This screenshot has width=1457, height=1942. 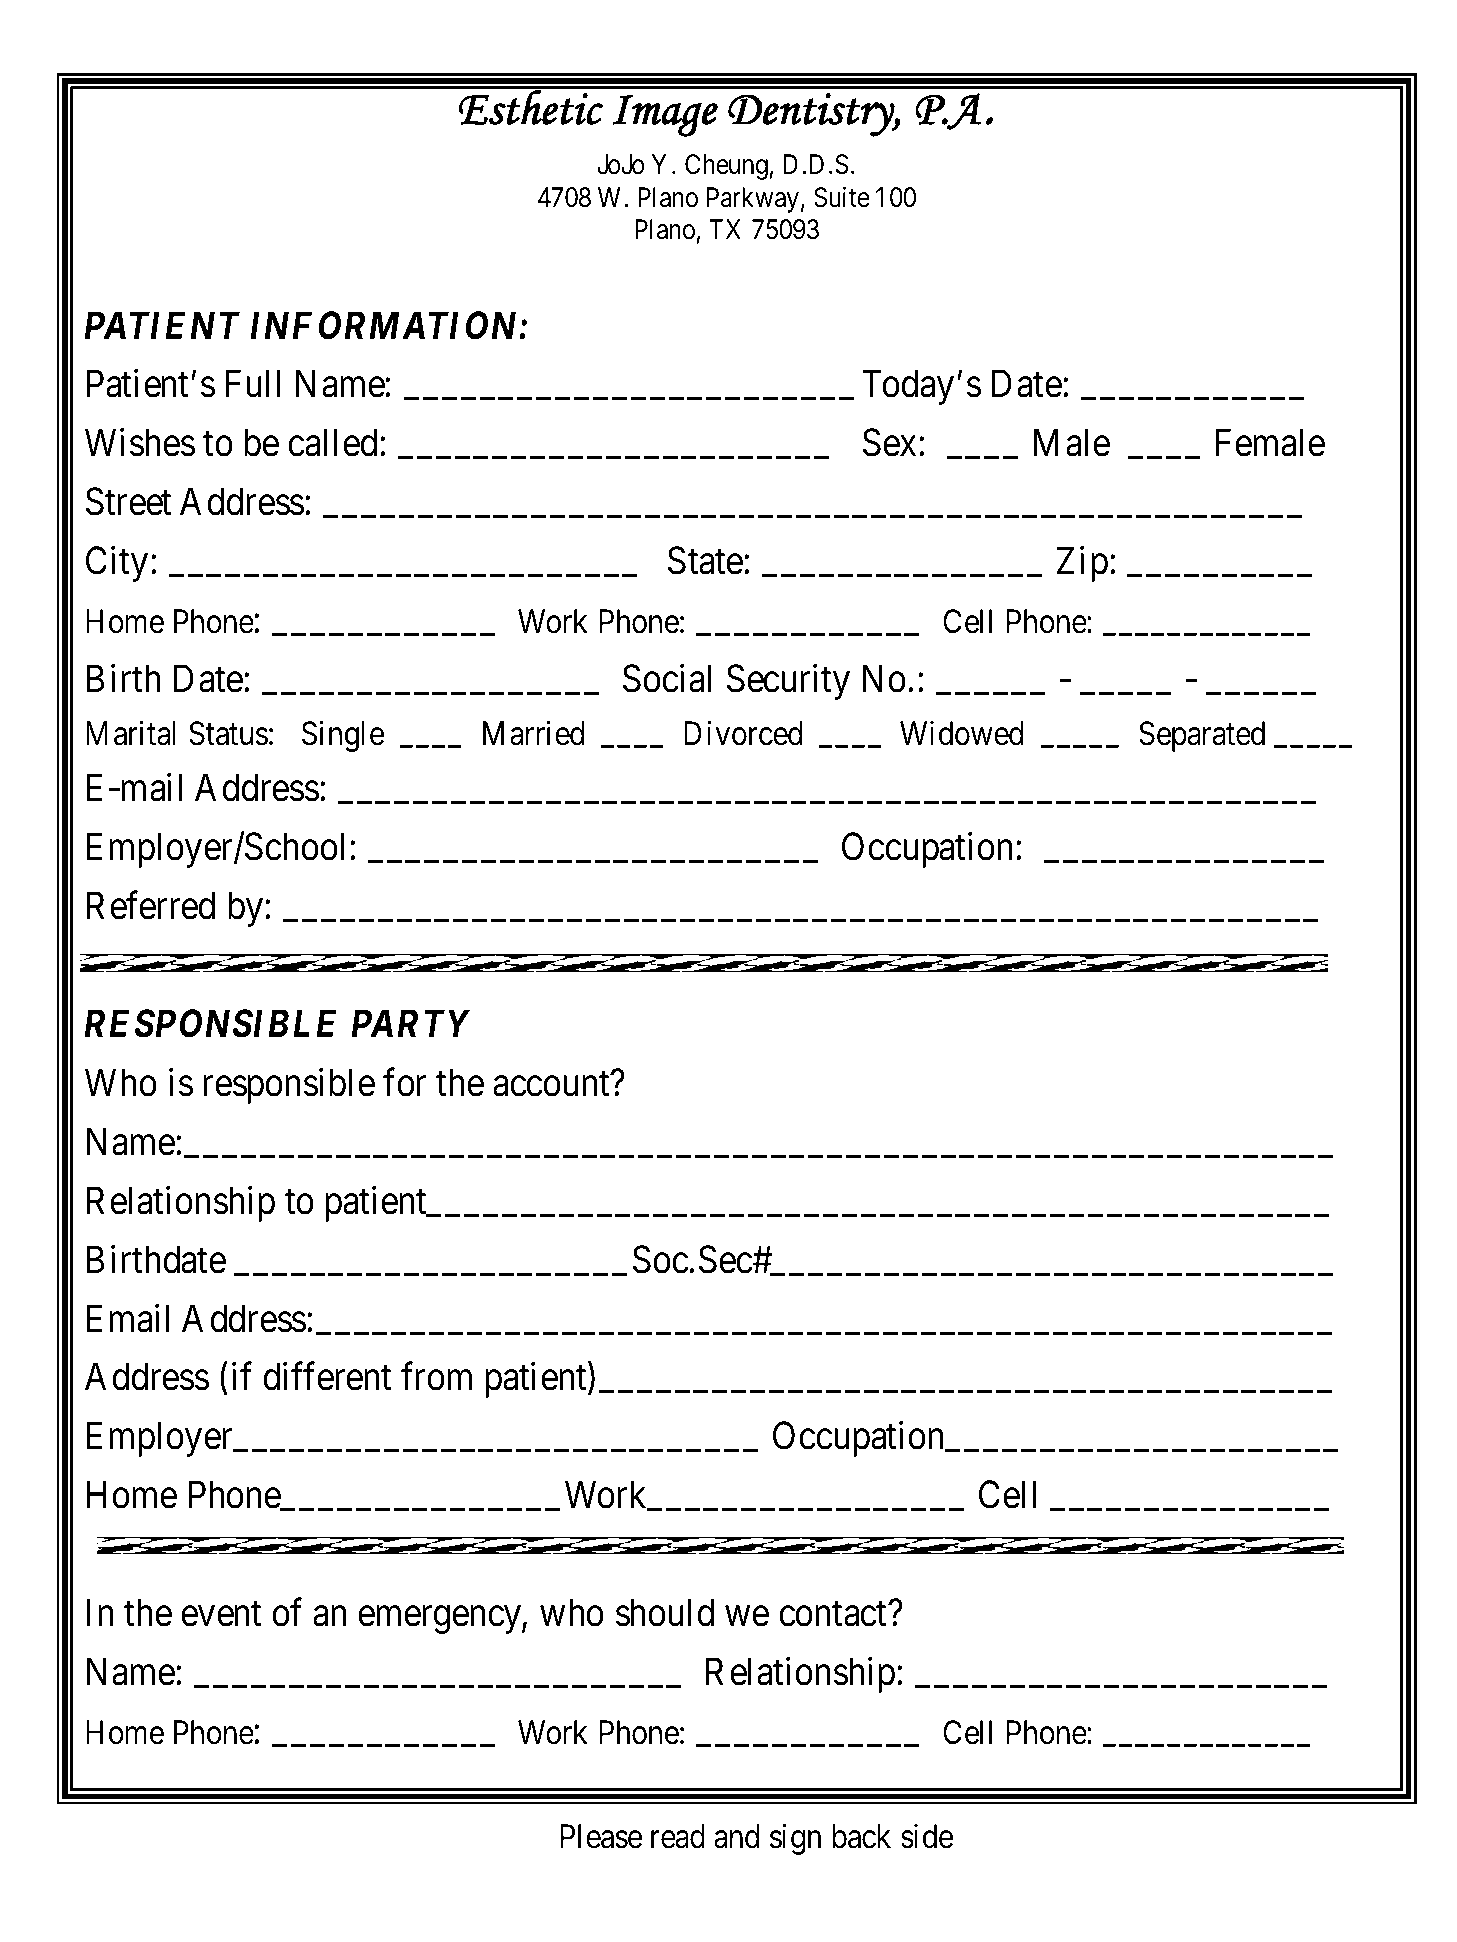 I want to click on Full, so click(x=253, y=384).
